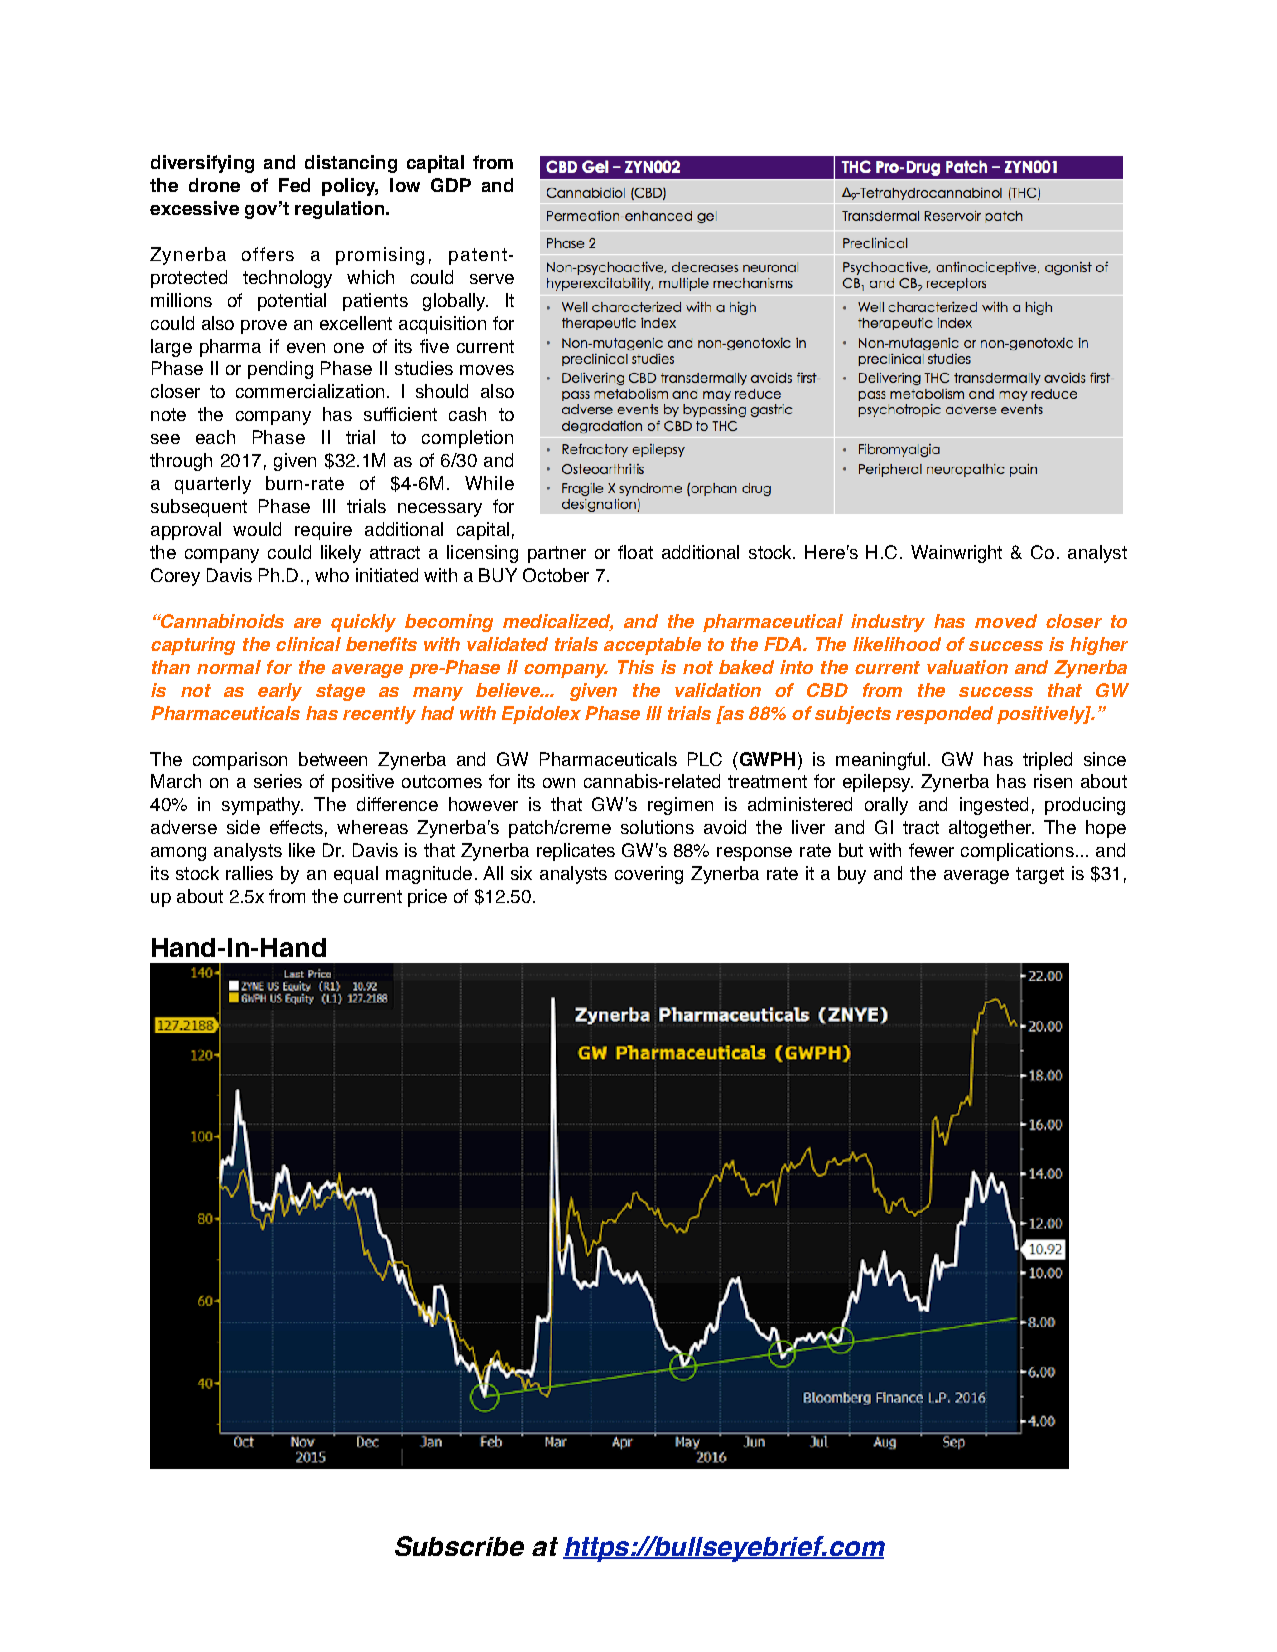 The width and height of the page is (1277, 1652). Describe the element at coordinates (249, 873) in the page. I see `rallies` at that location.
